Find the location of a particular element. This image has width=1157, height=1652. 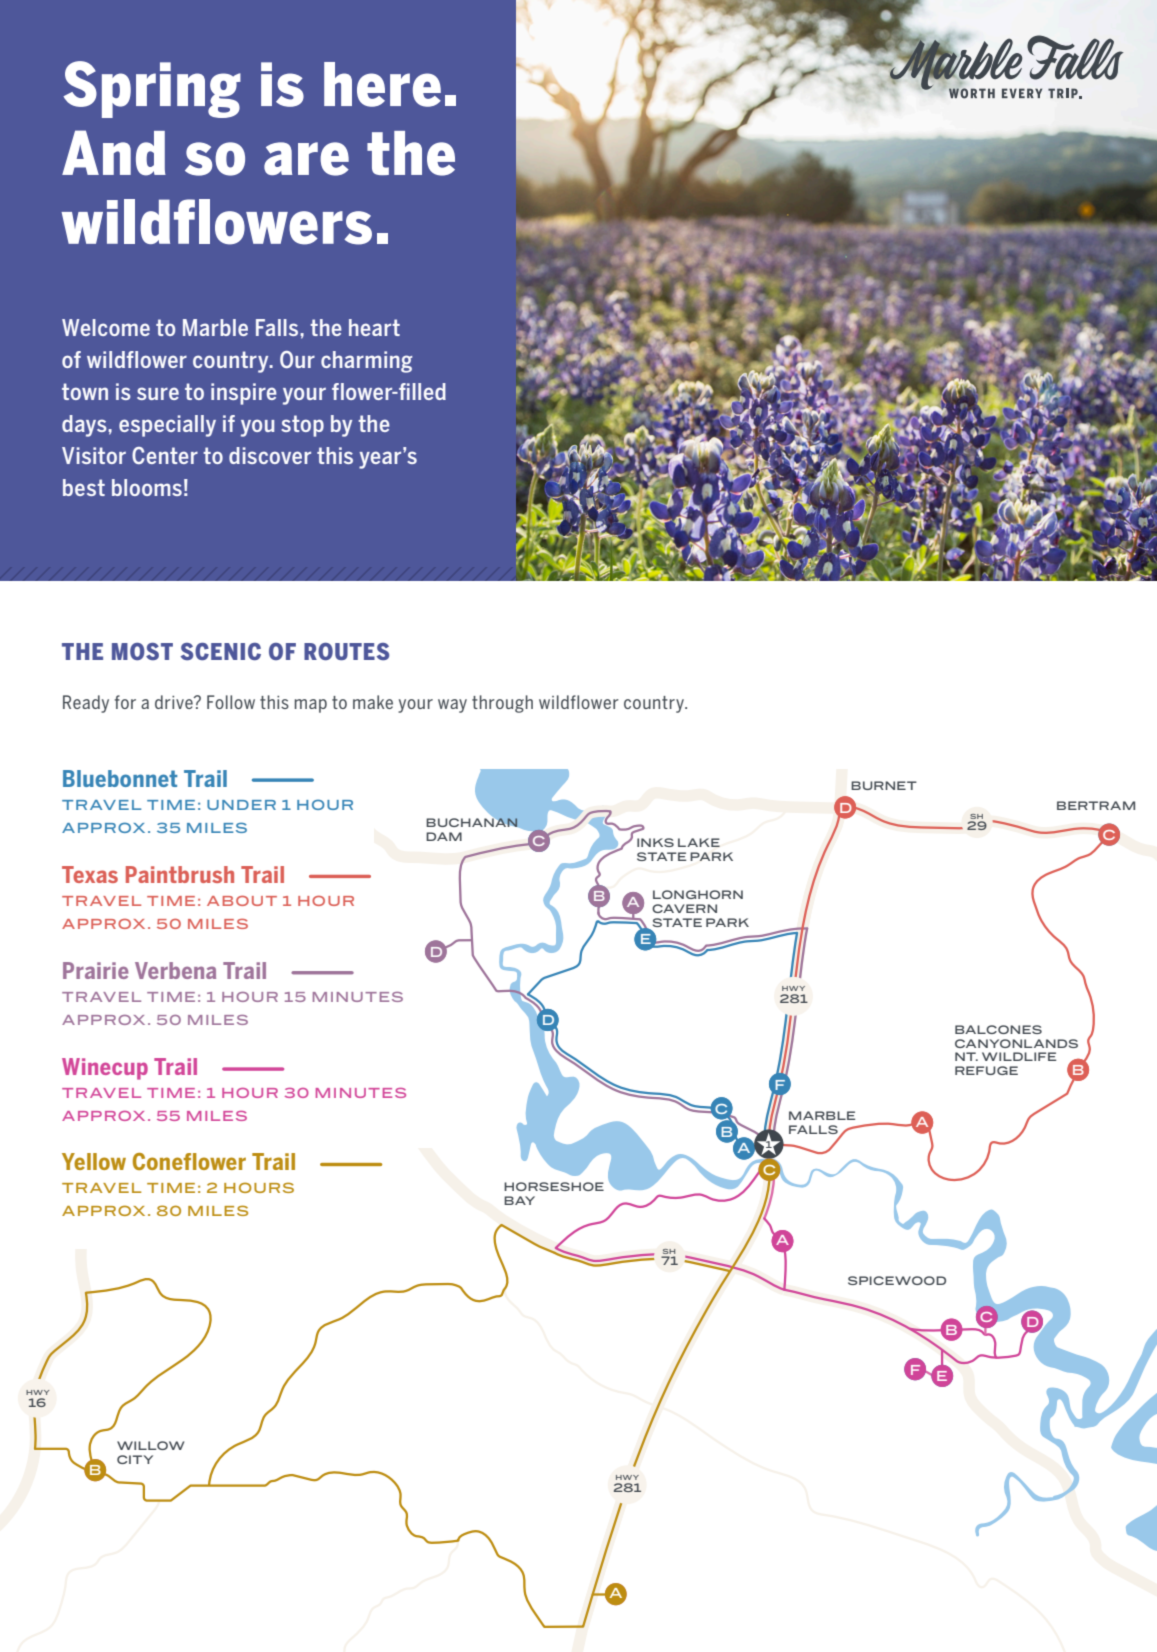

Spring is located at coordinates (152, 89).
